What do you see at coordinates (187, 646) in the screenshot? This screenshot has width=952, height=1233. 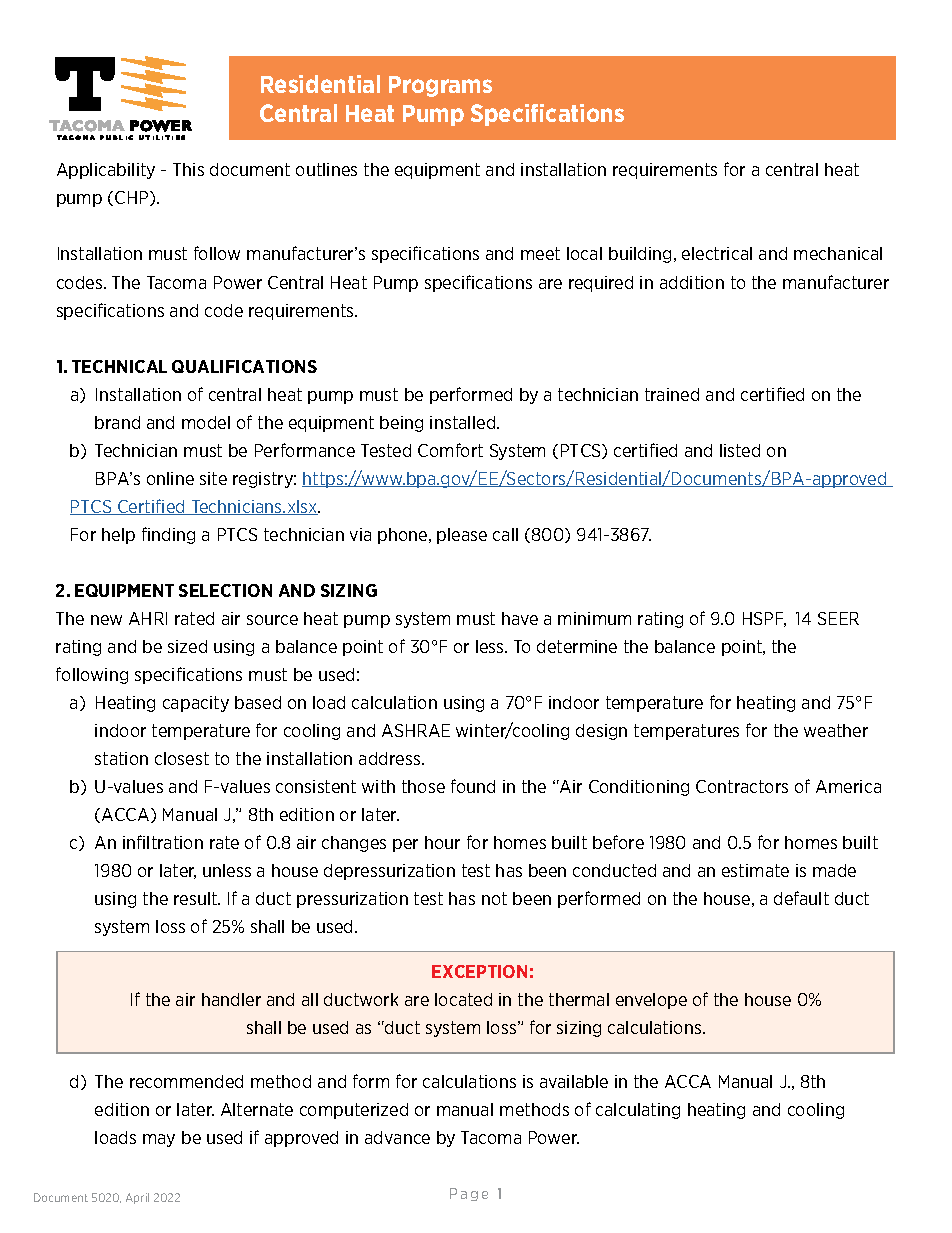 I see `sized` at bounding box center [187, 646].
